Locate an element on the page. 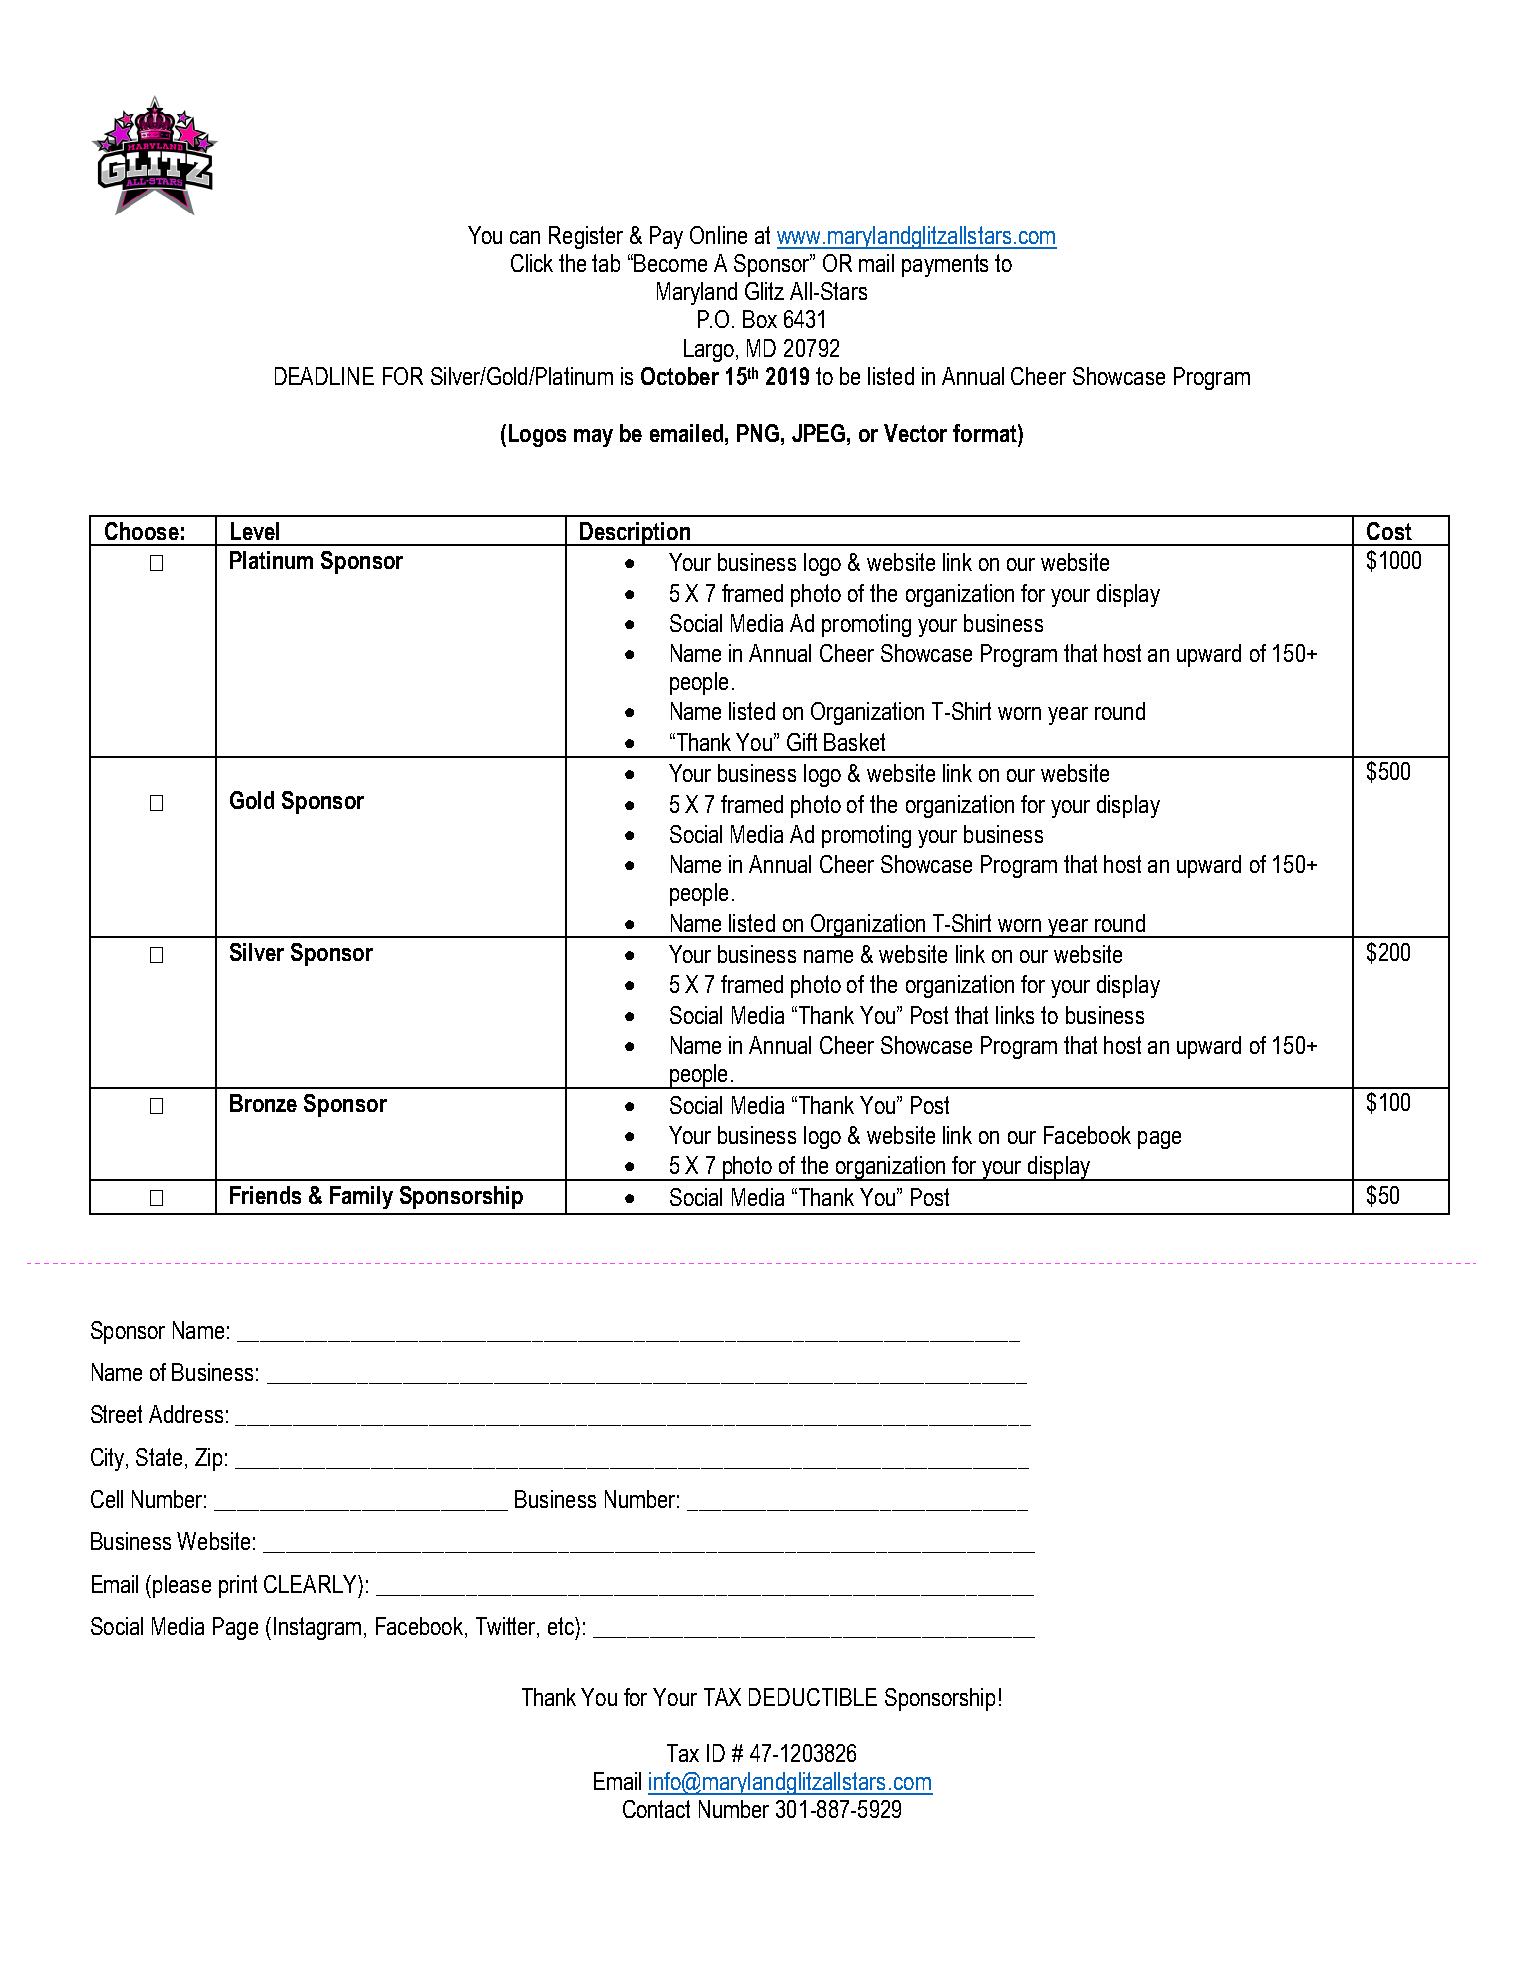 This document has height=1972, width=1524. payments is located at coordinates (945, 265).
